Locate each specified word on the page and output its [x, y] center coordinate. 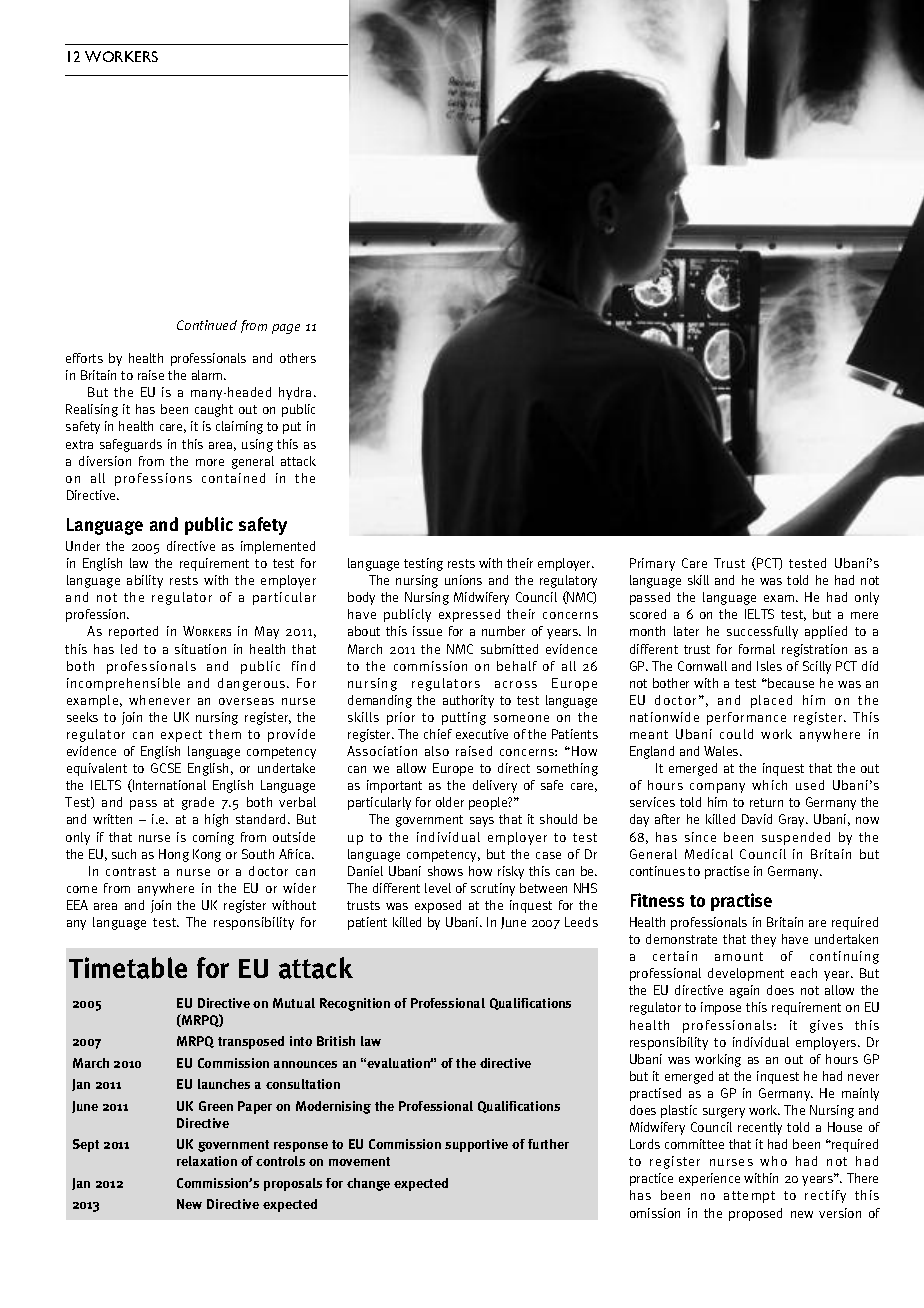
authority [468, 701]
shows [445, 871]
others [298, 358]
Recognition [355, 1004]
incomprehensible [123, 684]
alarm [208, 375]
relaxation [207, 1161]
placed [771, 701]
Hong [174, 855]
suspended [796, 838]
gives [826, 1026]
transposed [251, 1042]
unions [463, 580]
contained [233, 478]
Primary [652, 564]
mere [864, 615]
